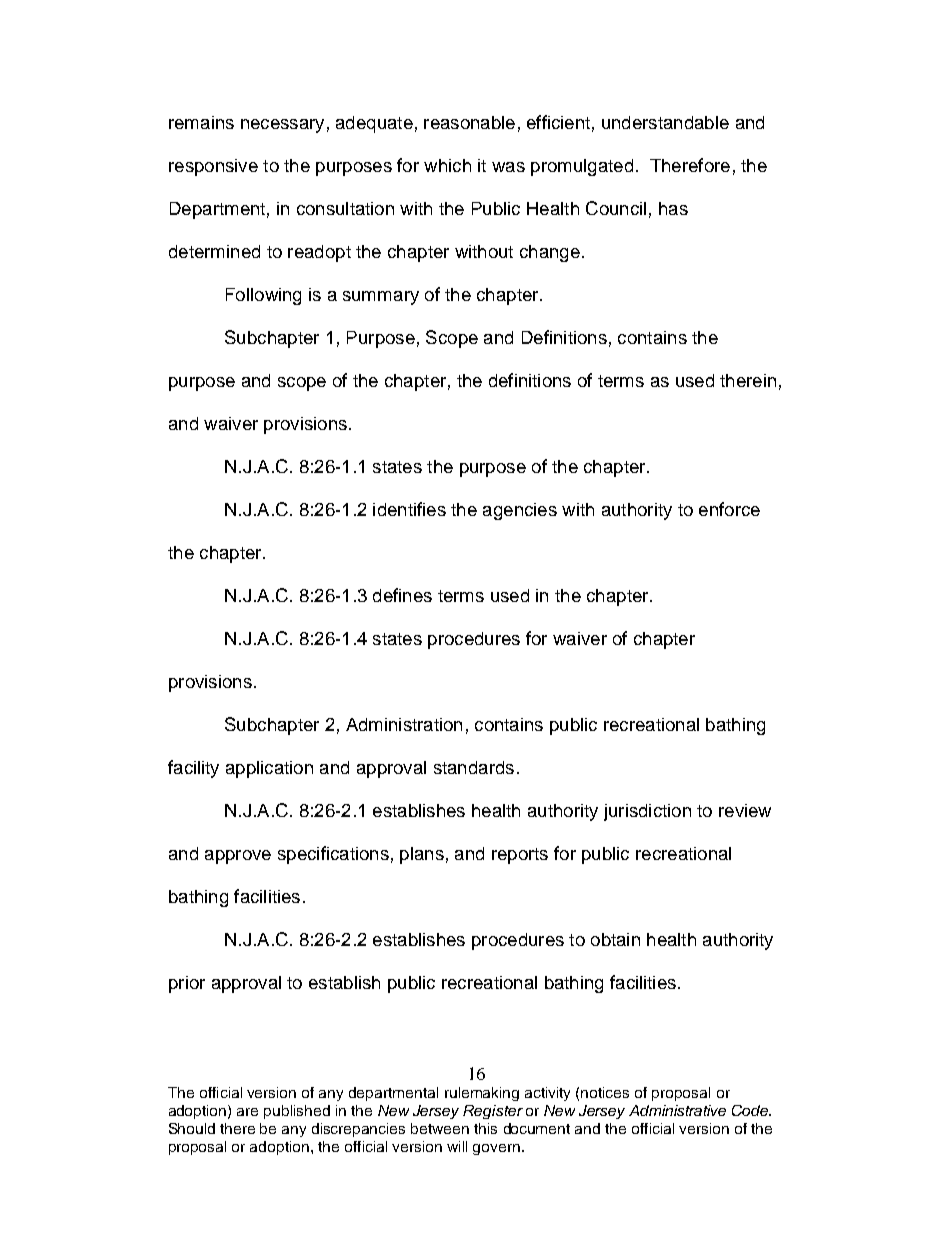 This screenshot has height=1233, width=952. What do you see at coordinates (474, 767) in the screenshot?
I see `standards` at bounding box center [474, 767].
